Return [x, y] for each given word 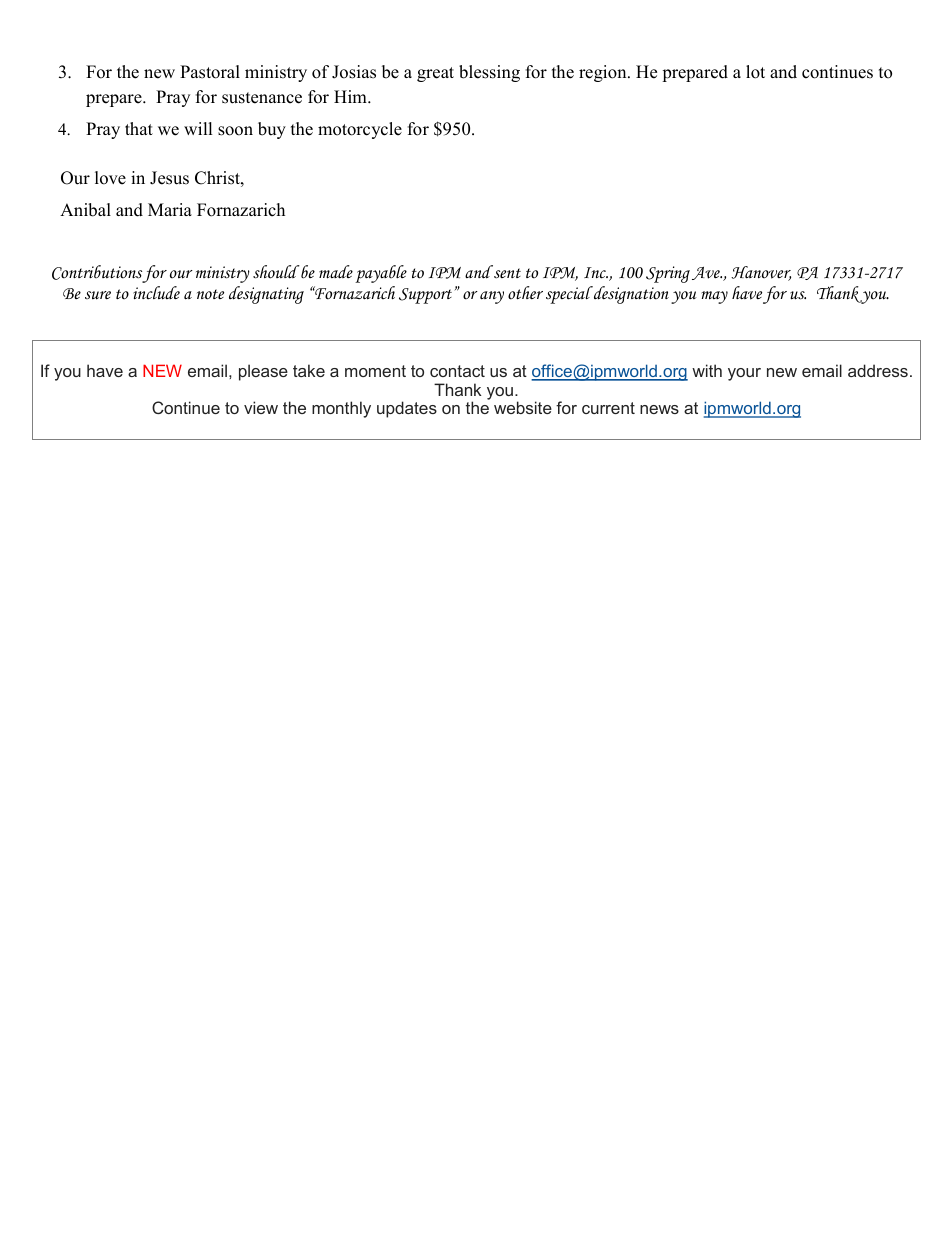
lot [755, 72]
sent [506, 272]
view [261, 407]
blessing [489, 73]
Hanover [761, 273]
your [744, 374]
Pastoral [210, 72]
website [523, 407]
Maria [170, 209]
